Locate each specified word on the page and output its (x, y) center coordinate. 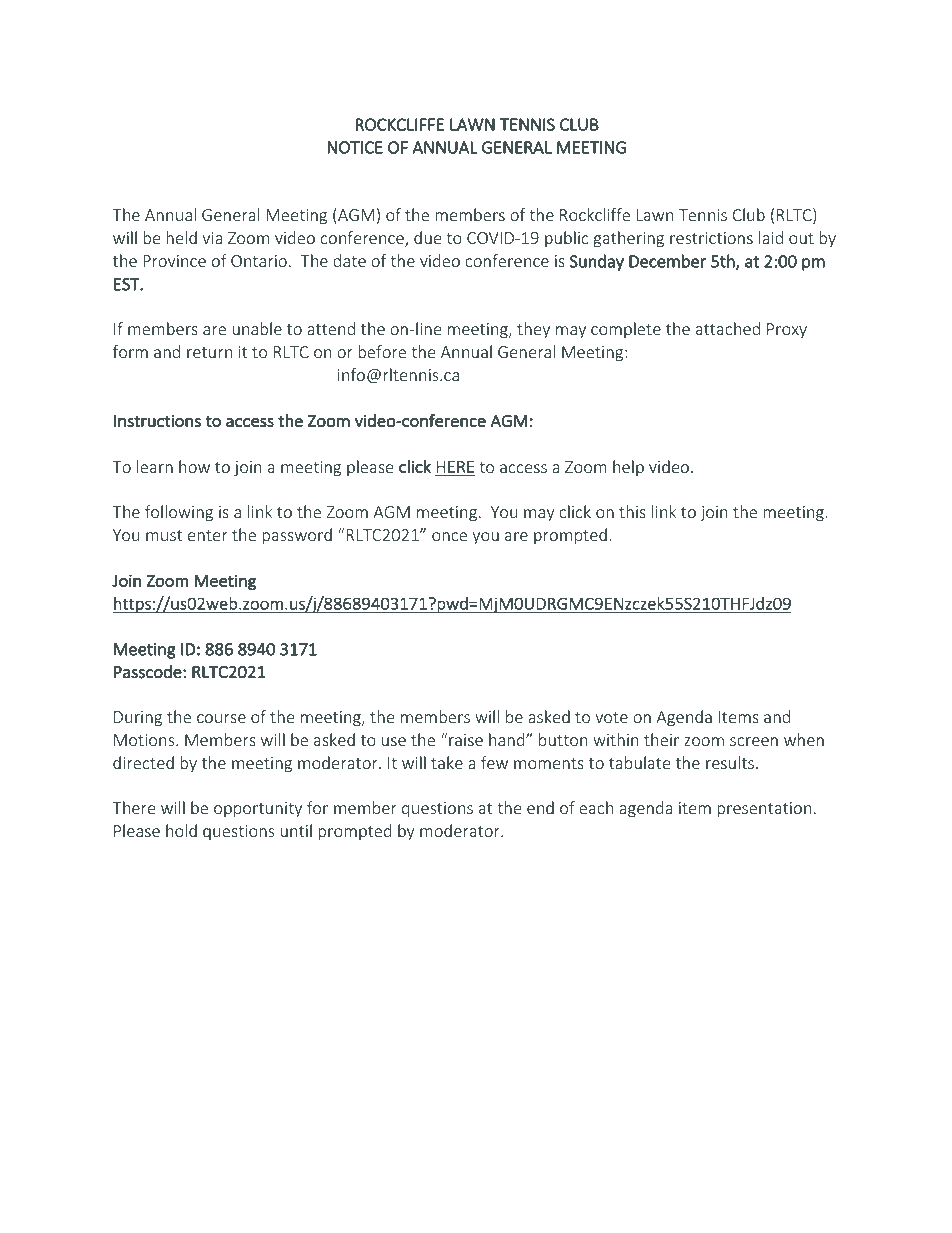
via (212, 238)
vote (611, 717)
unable (257, 328)
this (632, 511)
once (449, 536)
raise (465, 739)
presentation (764, 810)
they (533, 330)
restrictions (711, 238)
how (194, 466)
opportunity (258, 810)
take (447, 762)
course (221, 718)
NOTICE (355, 147)
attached (728, 328)
